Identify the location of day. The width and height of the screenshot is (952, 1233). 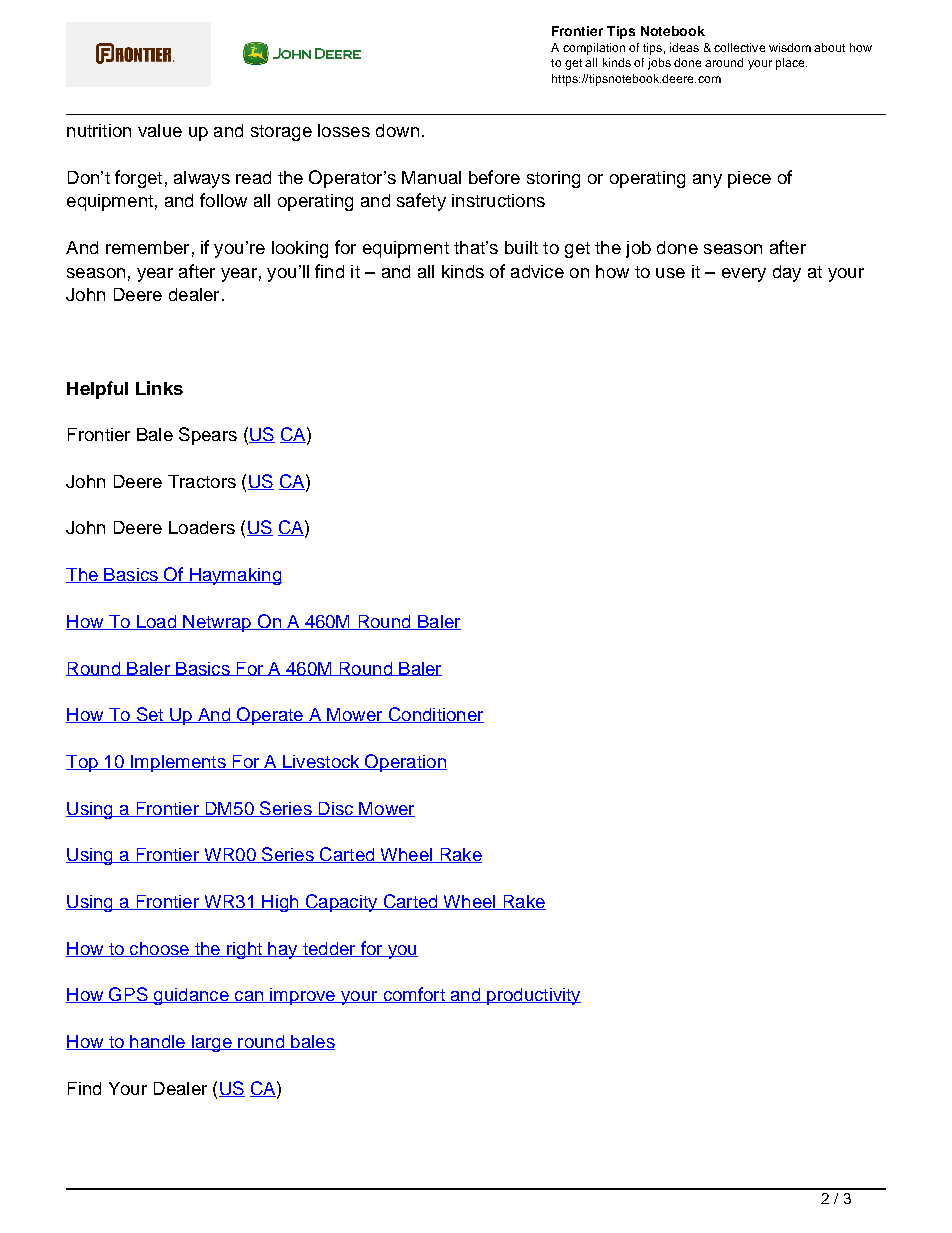
(787, 273).
